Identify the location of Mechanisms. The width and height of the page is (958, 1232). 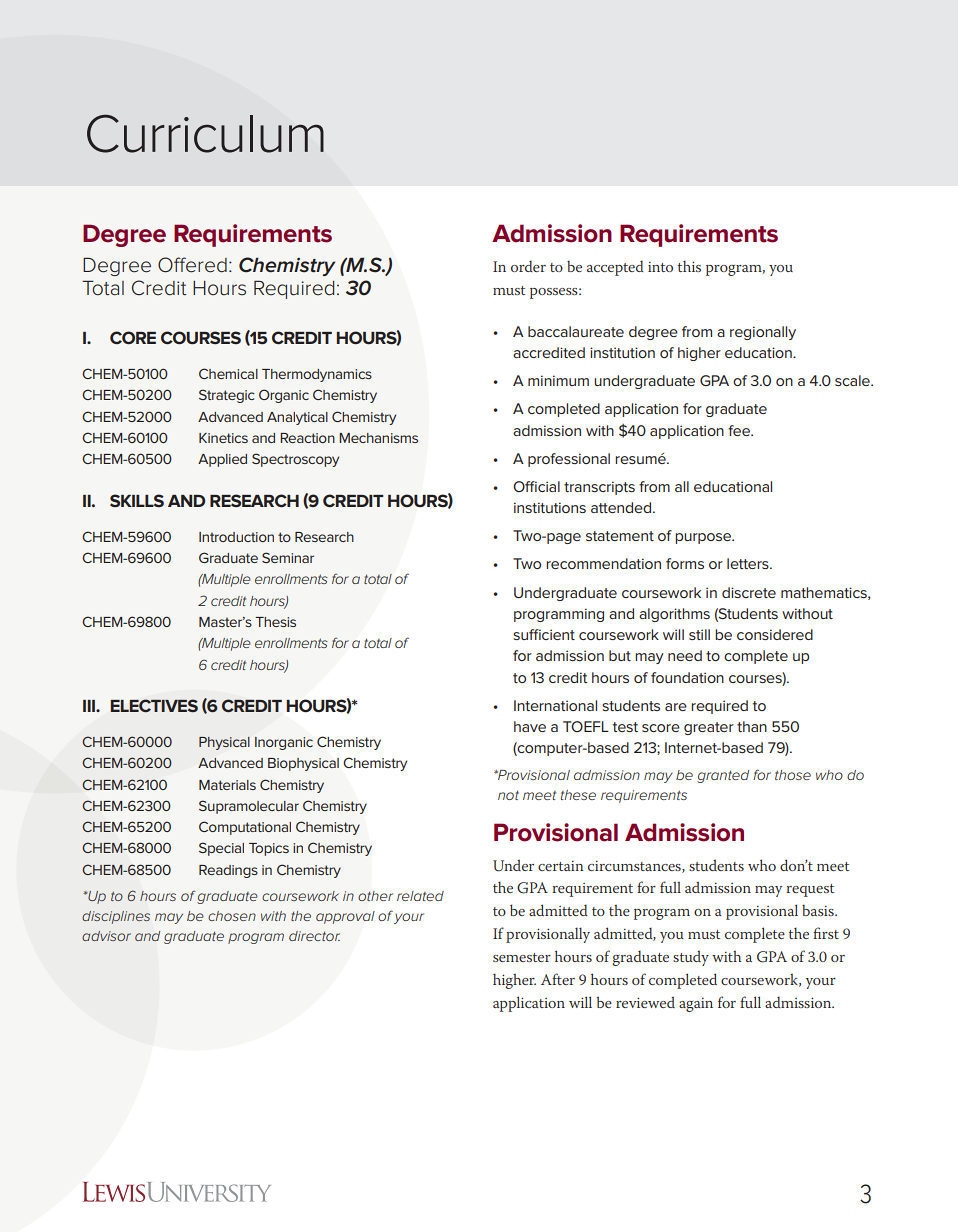
(378, 438).
